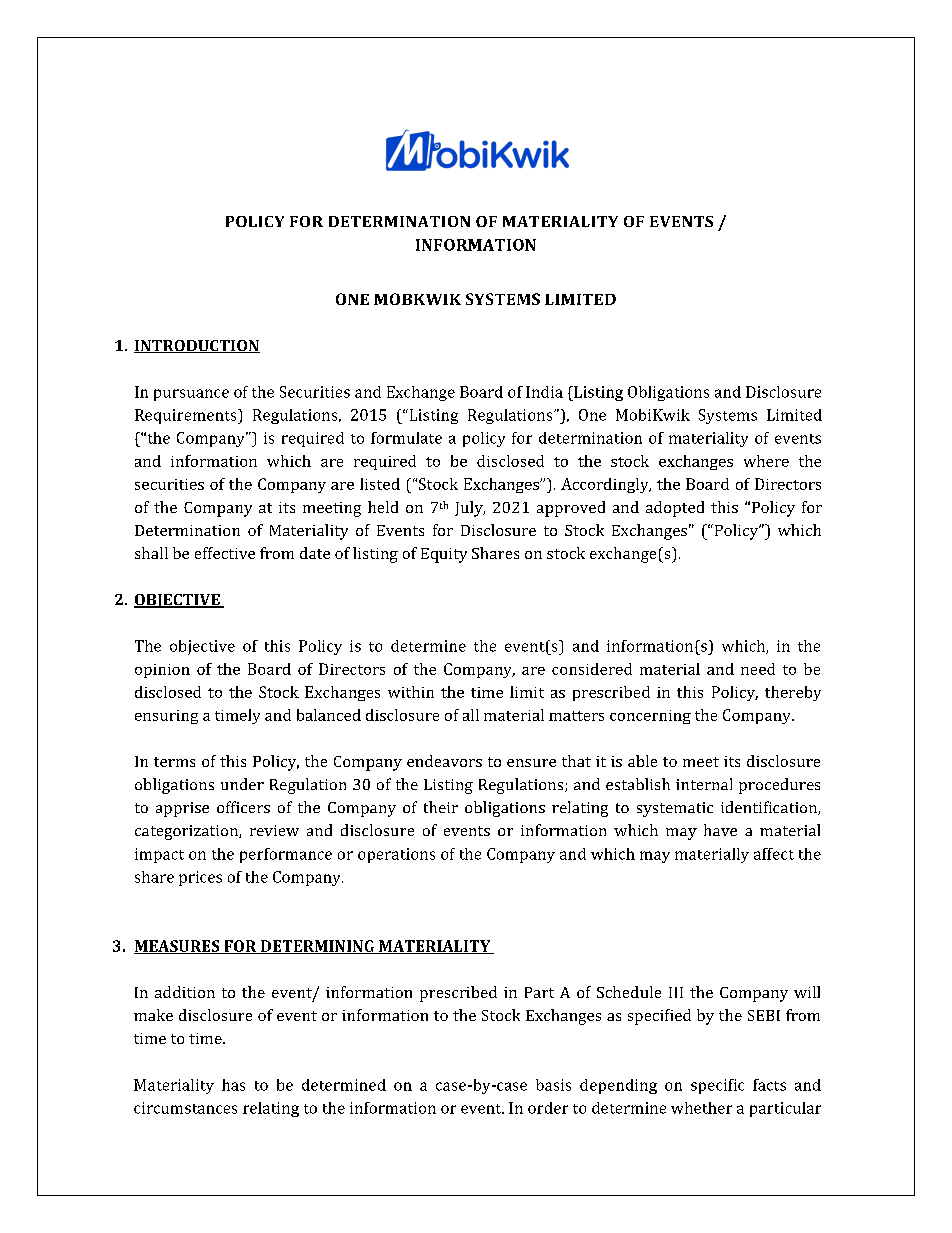 The image size is (952, 1233). Describe the element at coordinates (544, 392) in the image. I see `India` at that location.
